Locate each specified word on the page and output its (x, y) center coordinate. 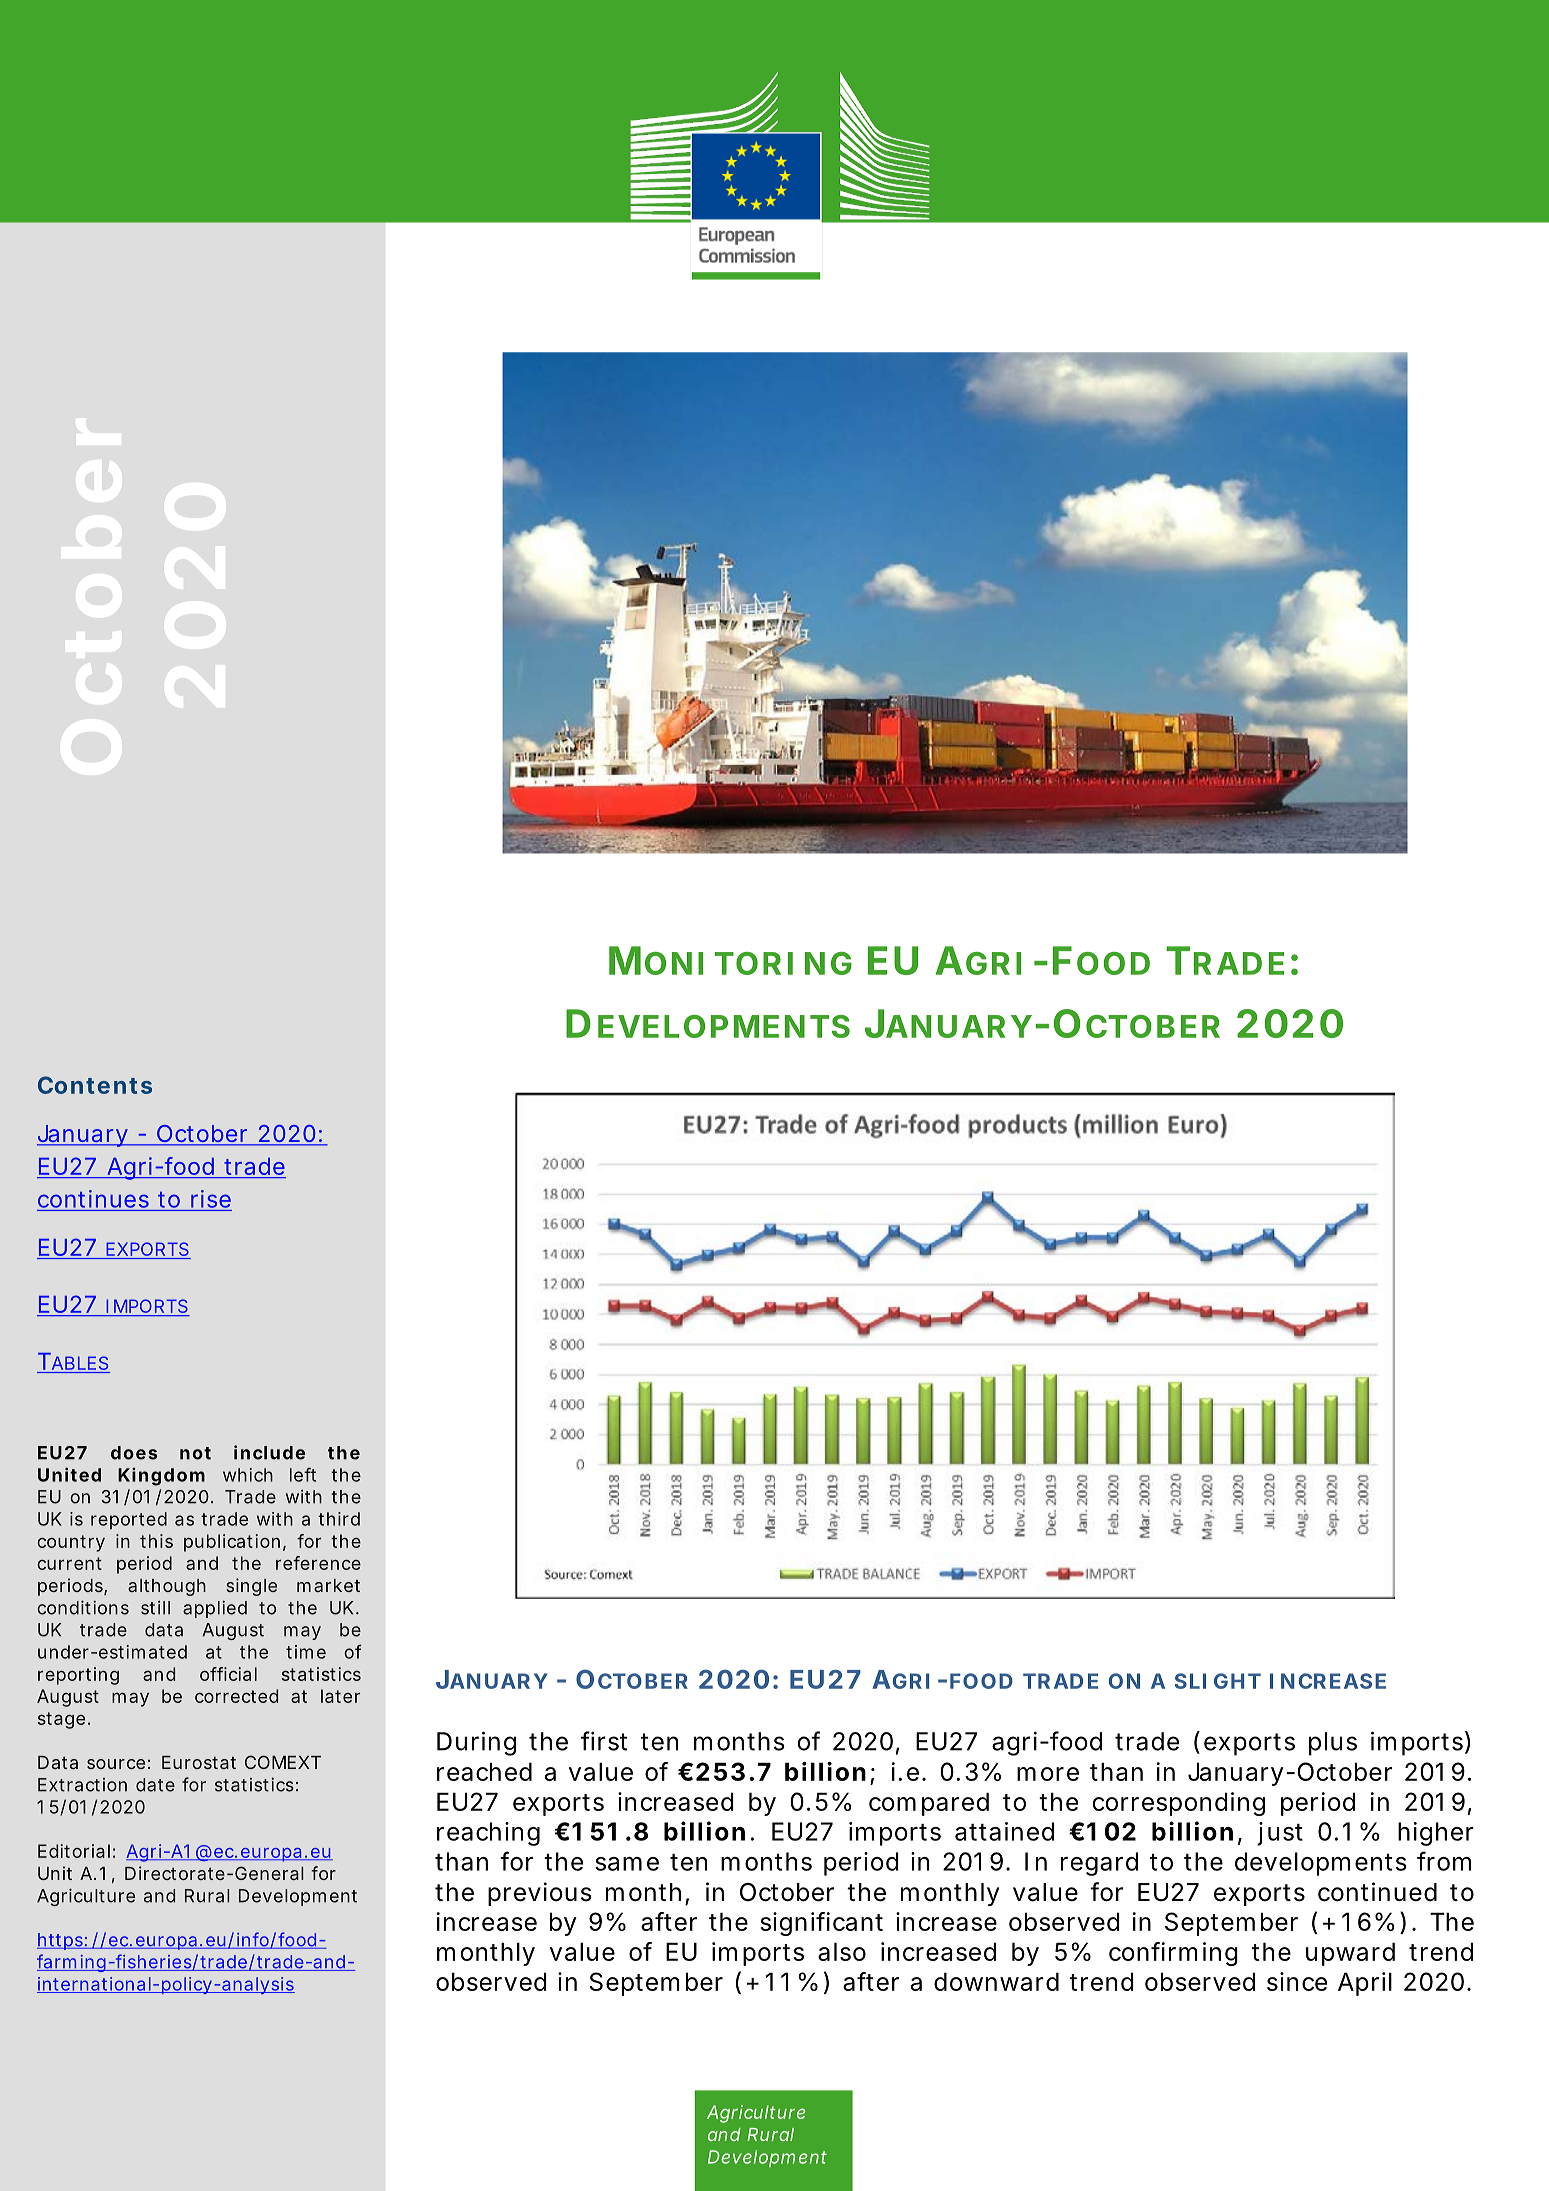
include (269, 1452)
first (604, 1741)
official (228, 1674)
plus (1333, 1744)
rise (211, 1199)
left (303, 1474)
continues (93, 1199)
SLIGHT (1218, 1681)
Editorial (74, 1851)
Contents (95, 1085)
